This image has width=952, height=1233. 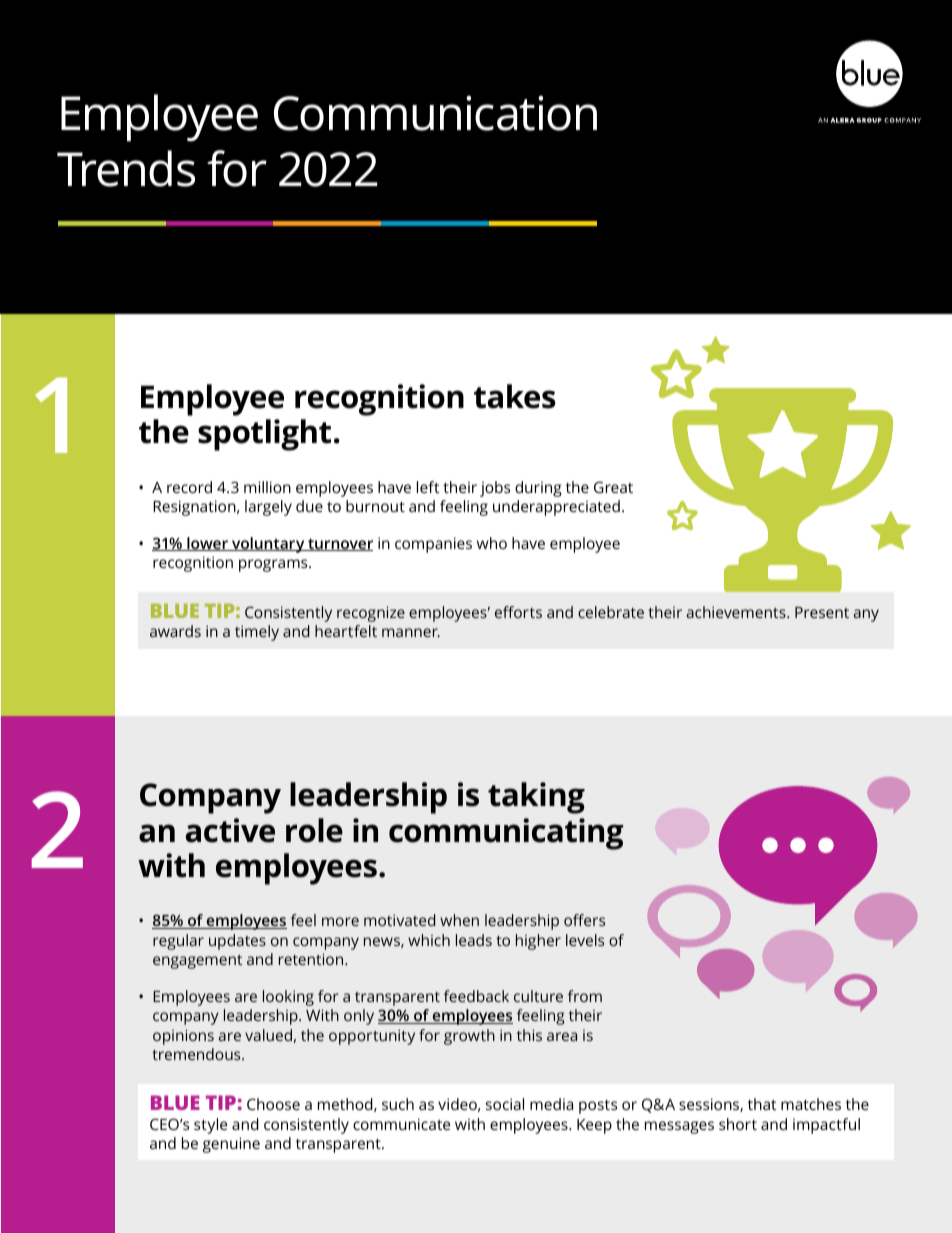 I want to click on short, so click(x=738, y=1124).
